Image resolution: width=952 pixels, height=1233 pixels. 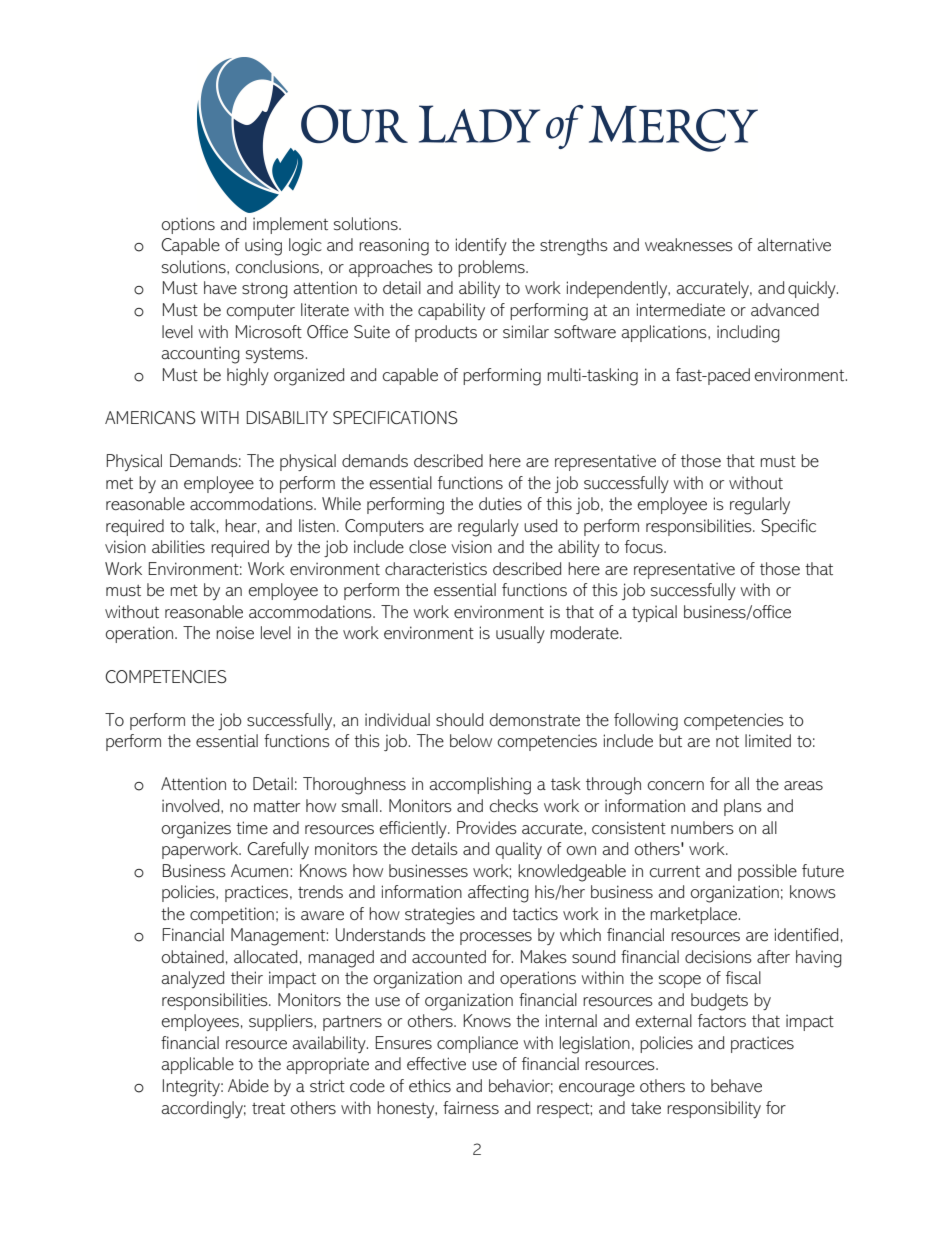 I want to click on alternative, so click(x=794, y=245).
